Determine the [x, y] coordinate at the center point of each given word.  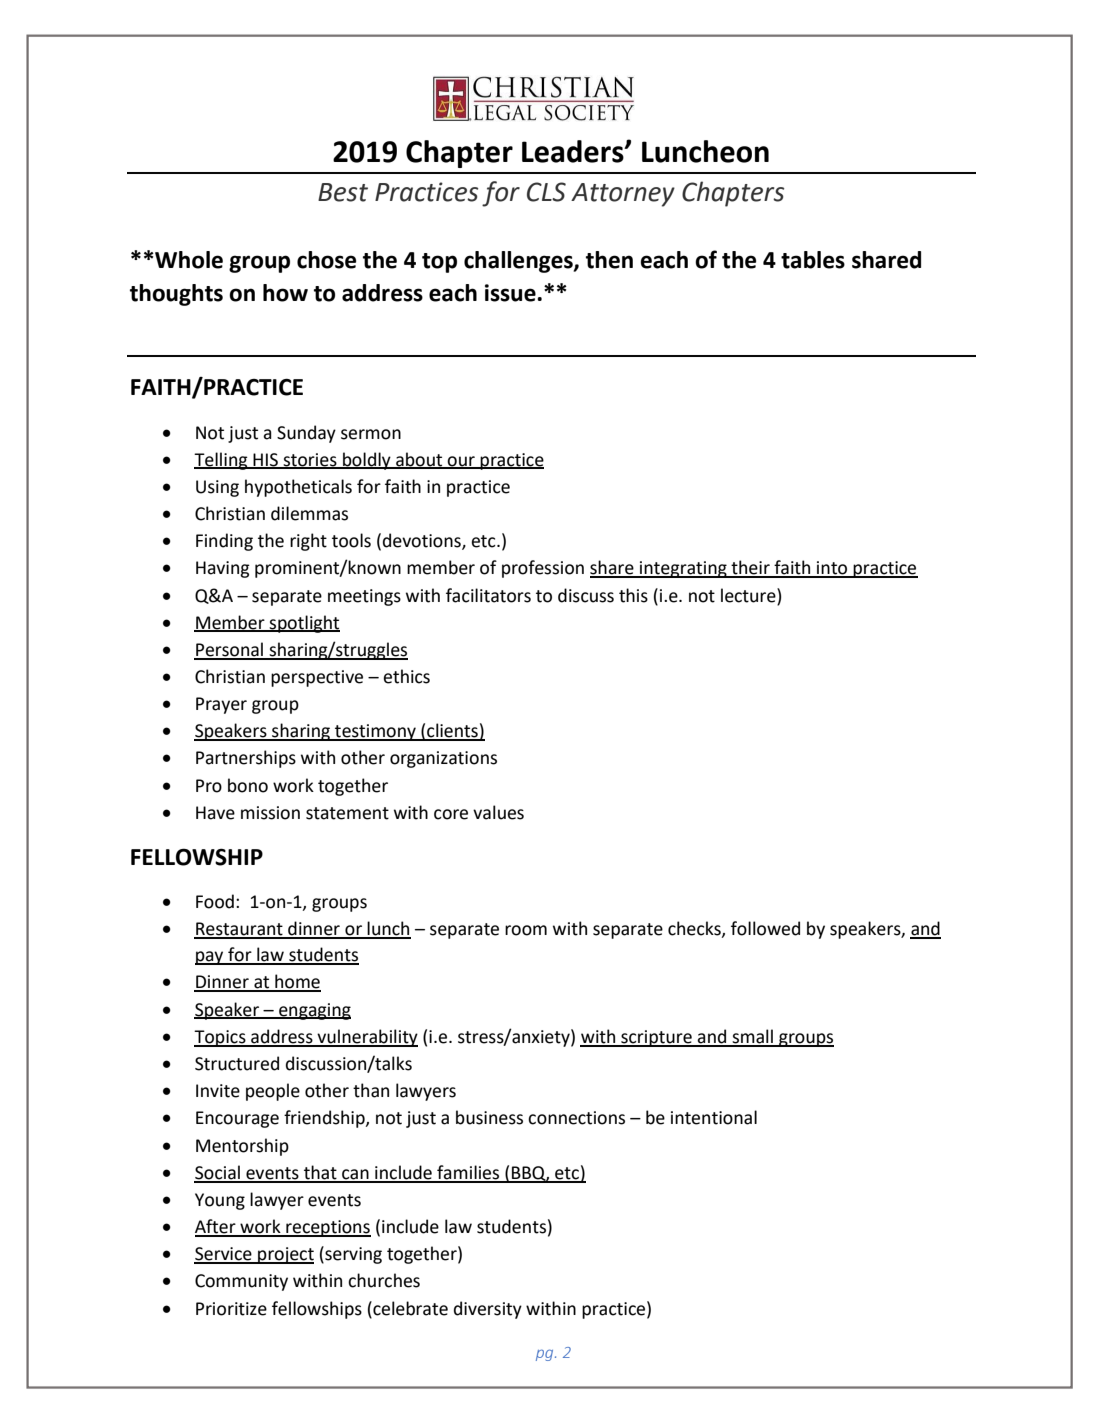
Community [241, 1282]
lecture [749, 595]
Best [343, 192]
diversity [488, 1310]
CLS [546, 192]
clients [452, 731]
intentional [714, 1117]
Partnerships [246, 759]
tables [813, 260]
